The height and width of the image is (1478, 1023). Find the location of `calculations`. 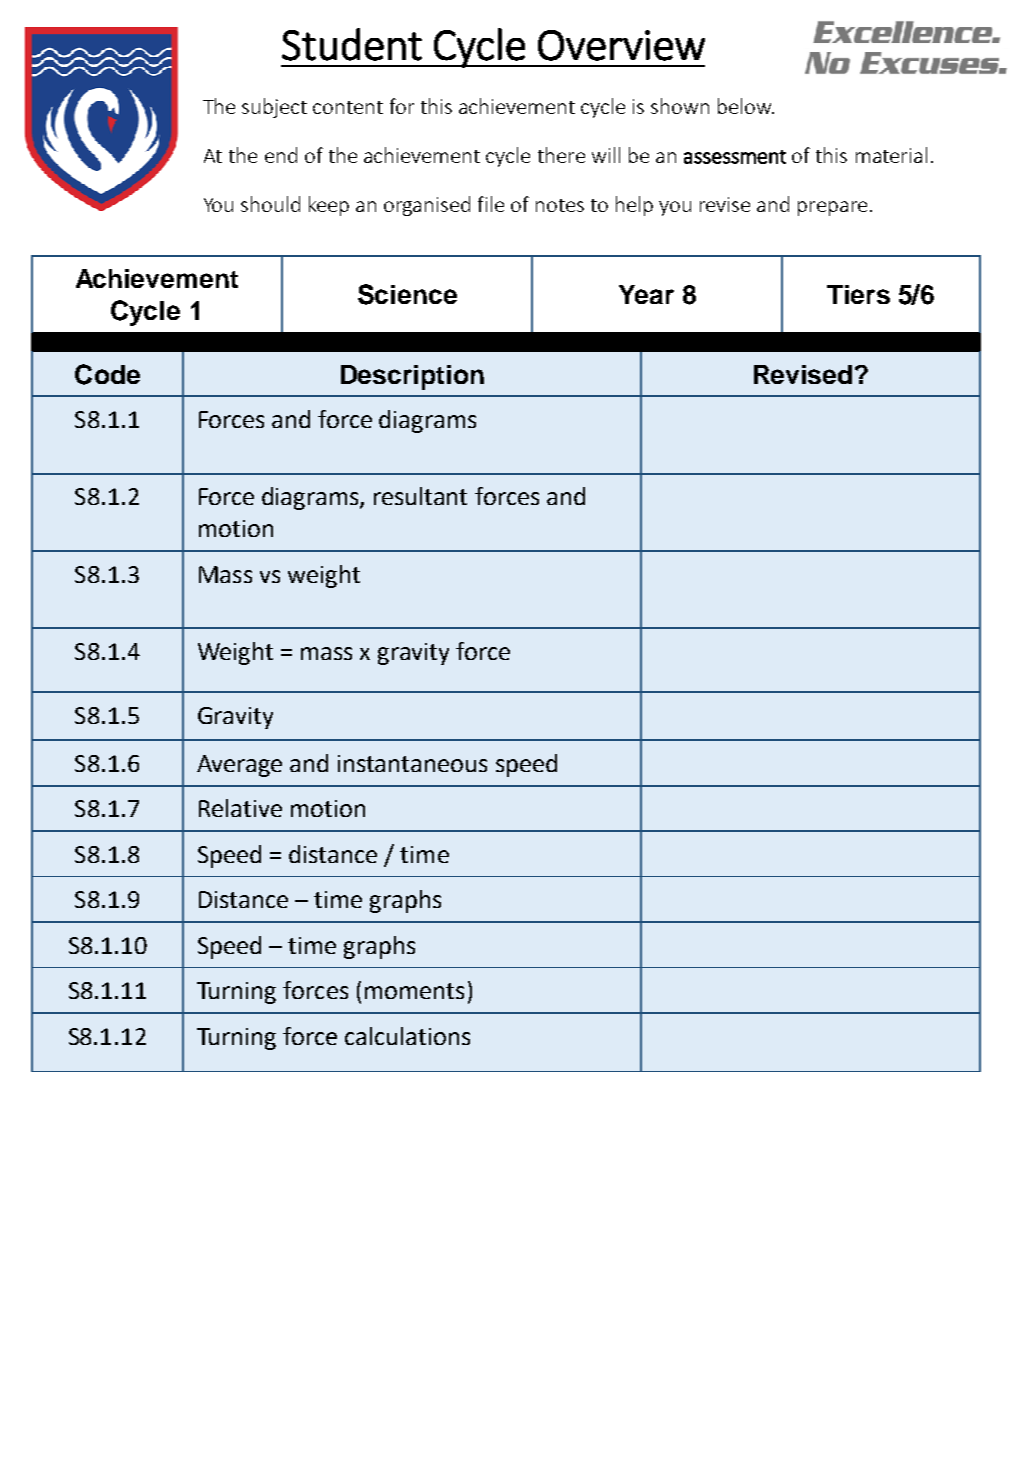

calculations is located at coordinates (407, 1036).
